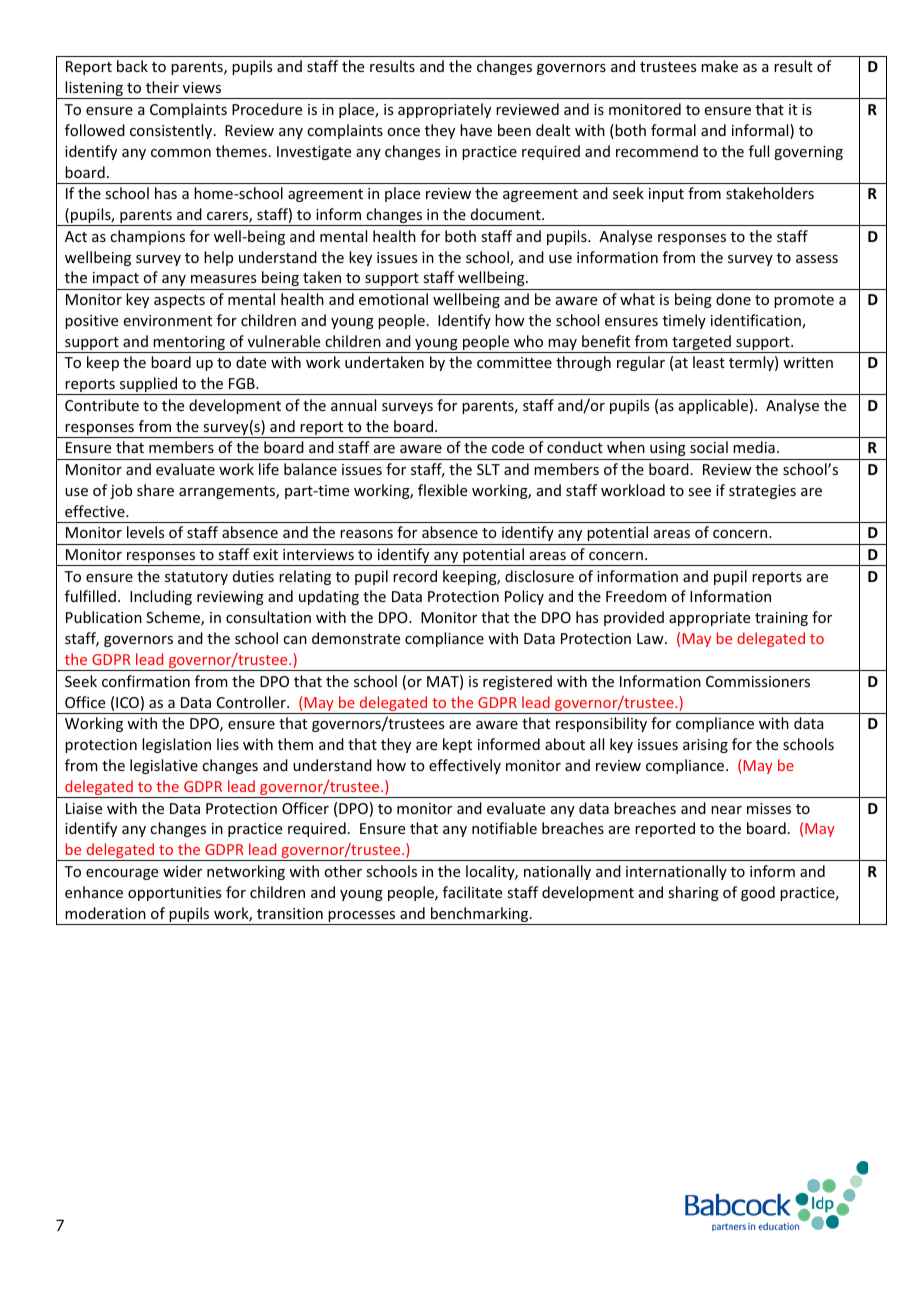 This screenshot has height=1308, width=924. Describe the element at coordinates (179, 301) in the screenshot. I see `aspects` at that location.
